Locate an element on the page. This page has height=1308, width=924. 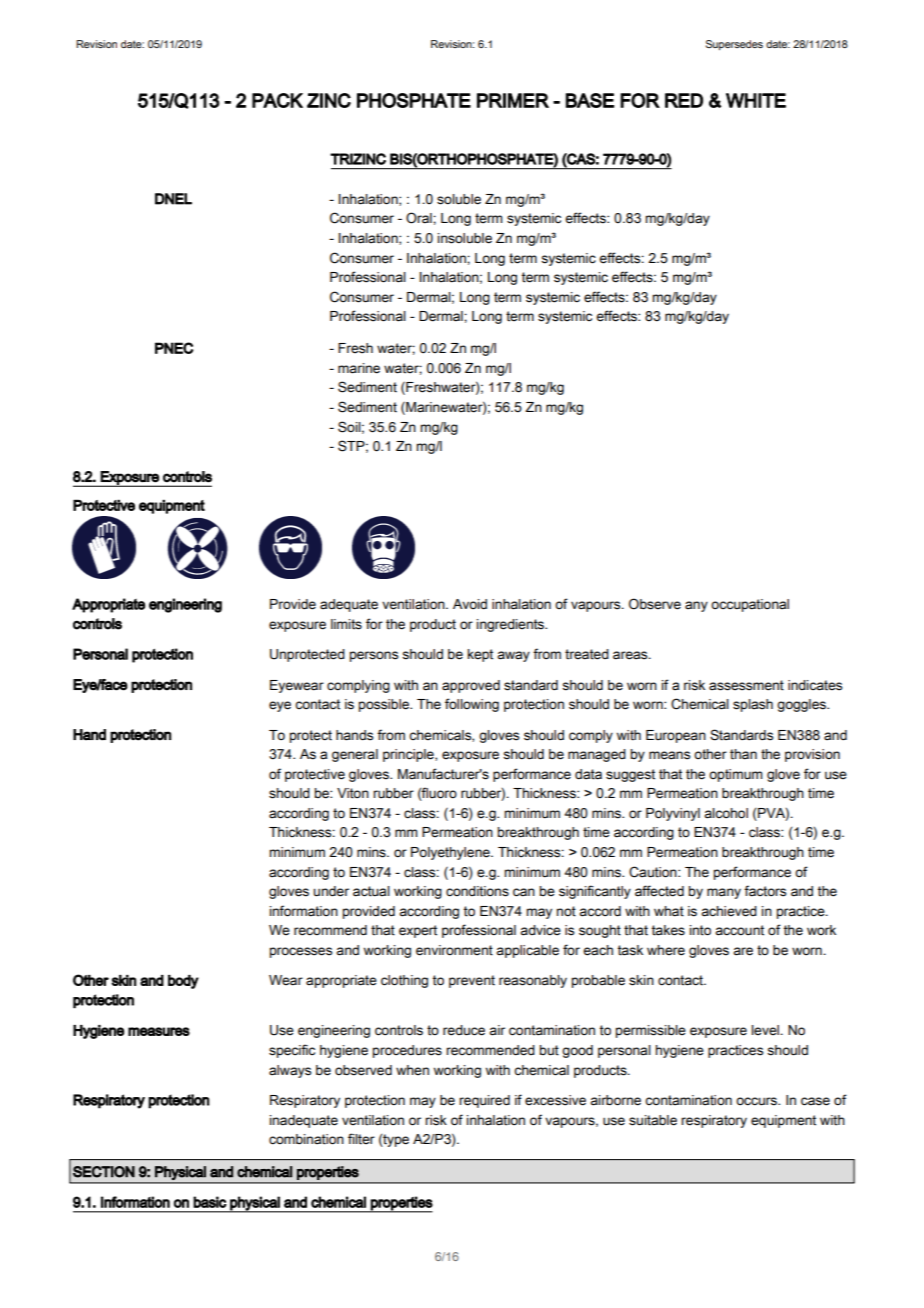
required is located at coordinates (484, 1101).
